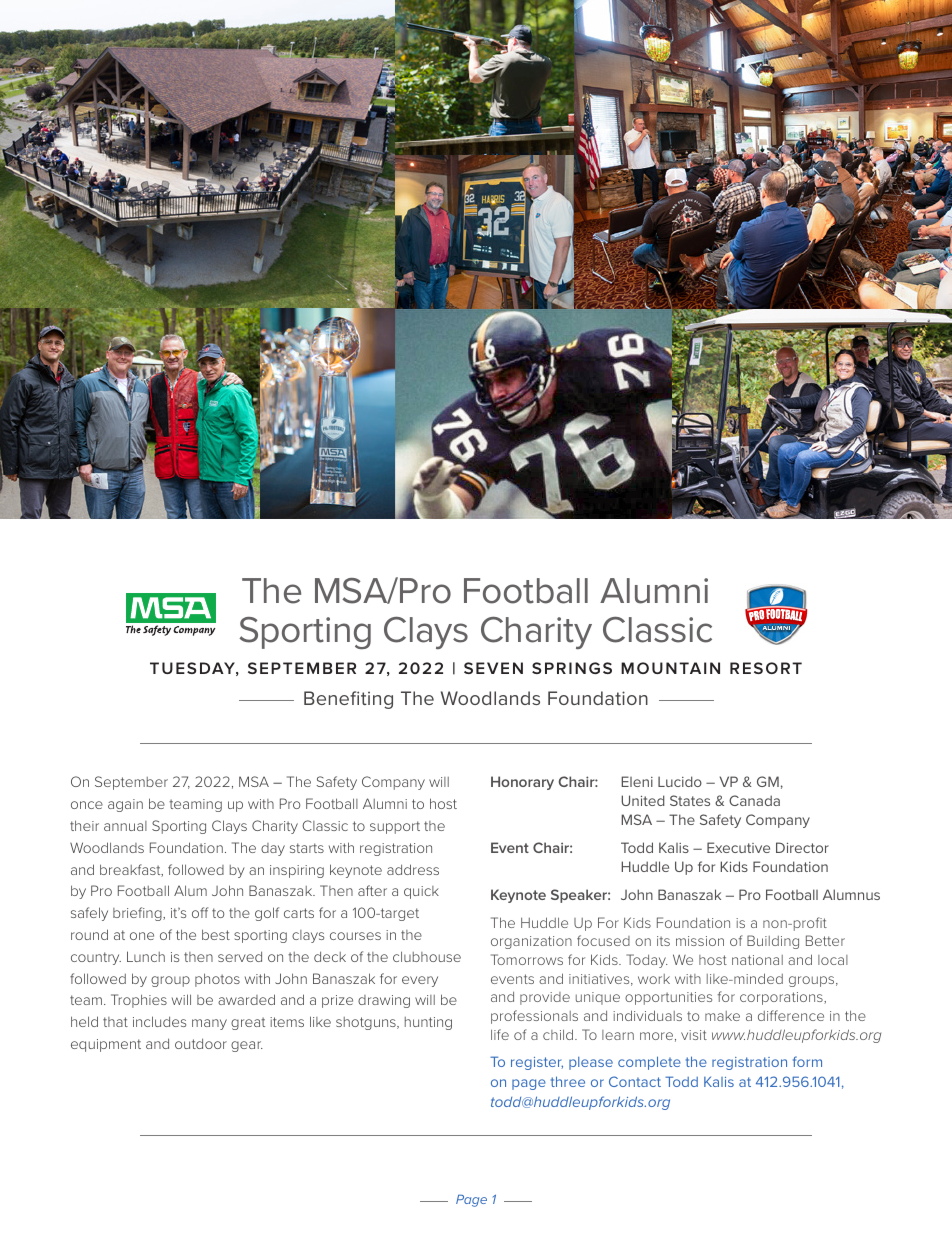 The width and height of the document is (952, 1233). What do you see at coordinates (146, 956) in the document?
I see `Lunch` at bounding box center [146, 956].
